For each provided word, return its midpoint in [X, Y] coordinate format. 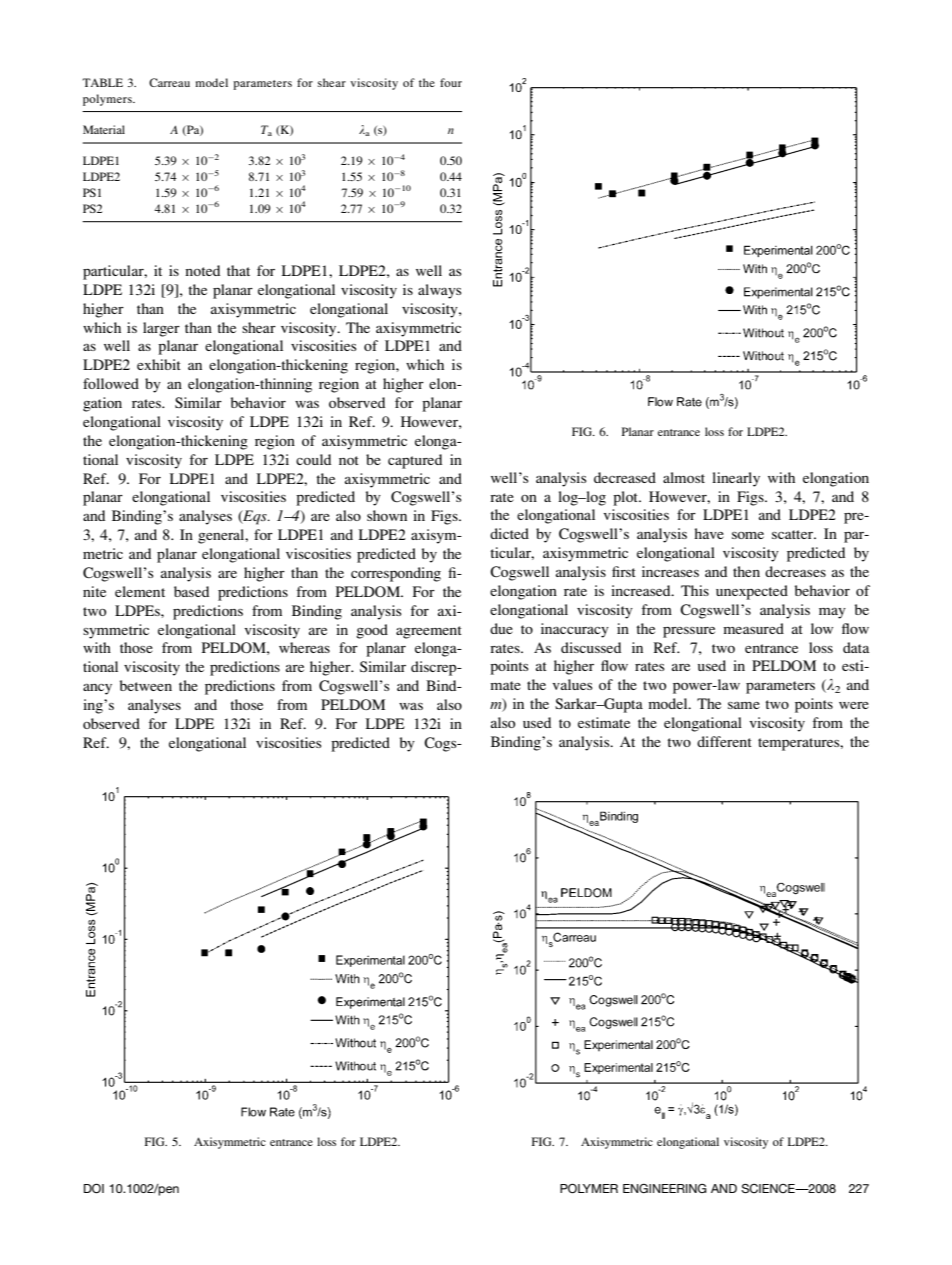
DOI [94, 1189]
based [191, 591]
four [451, 82]
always [440, 291]
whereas [304, 647]
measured [753, 628]
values [572, 684]
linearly [736, 479]
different [724, 741]
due [501, 628]
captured [415, 461]
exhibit [159, 364]
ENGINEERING [665, 1188]
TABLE [102, 82]
